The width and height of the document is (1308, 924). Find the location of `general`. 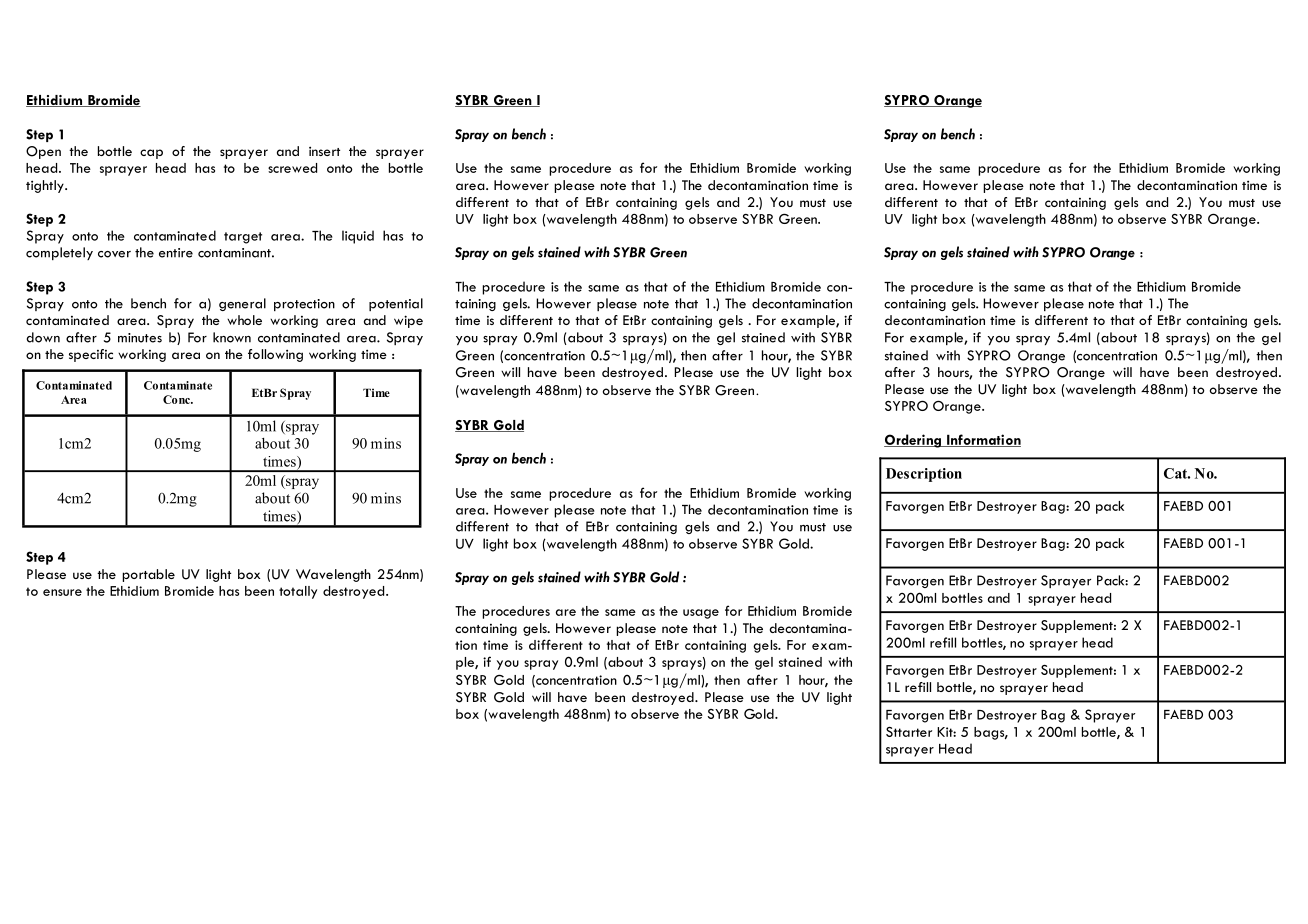

general is located at coordinates (242, 304).
